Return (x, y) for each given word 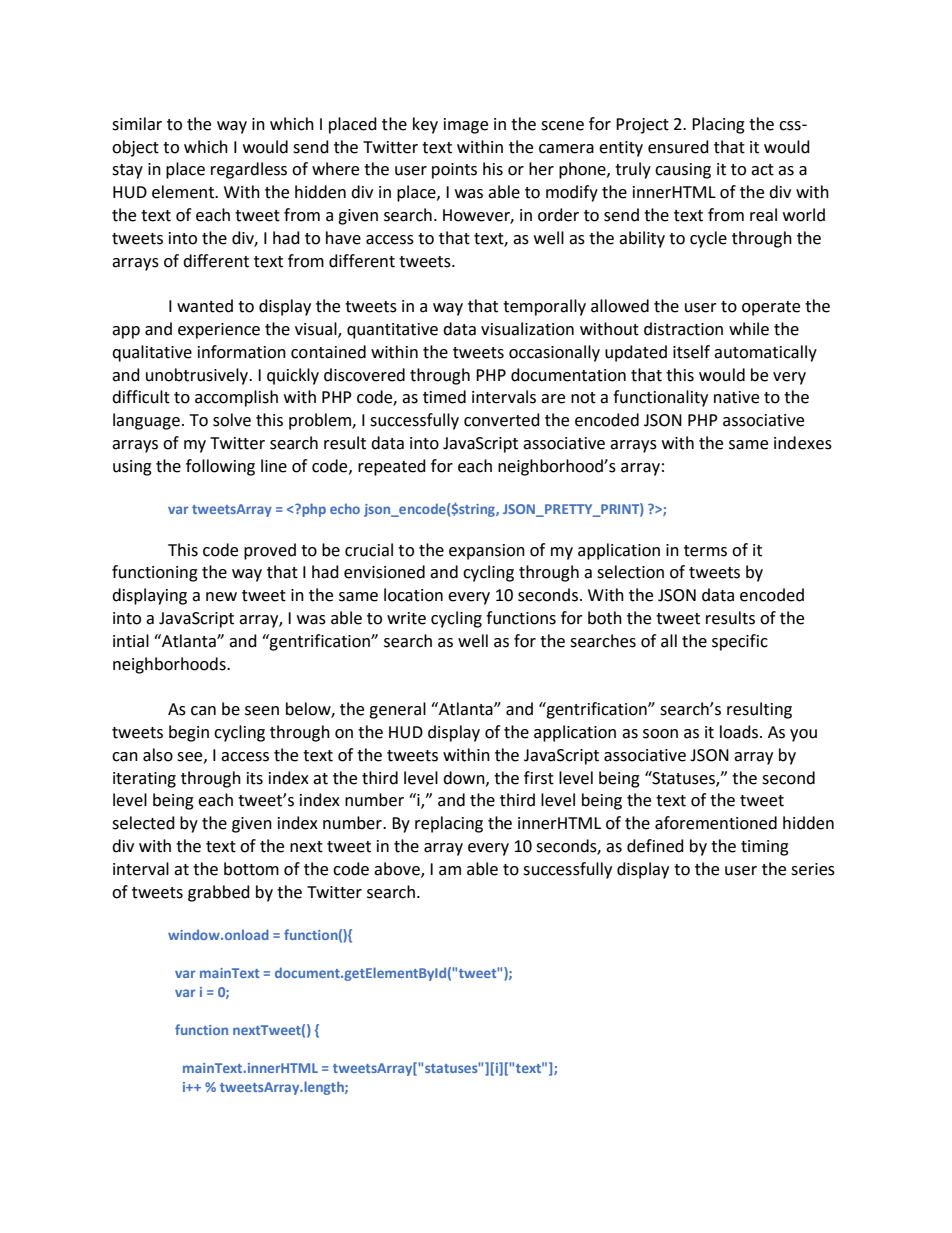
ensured (678, 147)
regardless (249, 170)
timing (765, 848)
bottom (251, 869)
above (398, 869)
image (466, 126)
